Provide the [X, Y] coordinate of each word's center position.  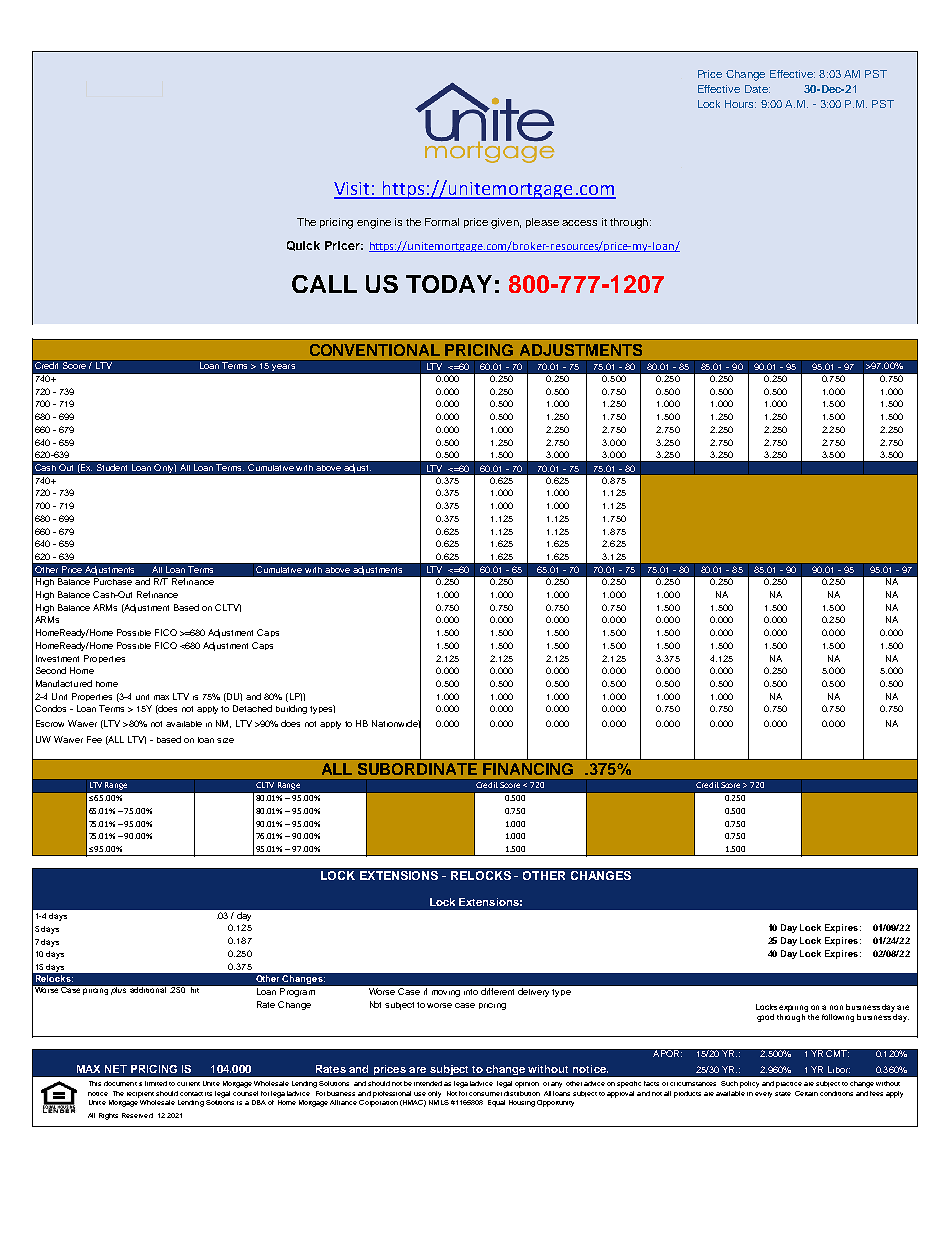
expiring [793, 1008]
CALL [324, 284]
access [579, 223]
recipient [140, 1095]
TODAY [449, 284]
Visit [353, 190]
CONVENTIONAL [375, 350]
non [836, 1007]
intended [428, 1083]
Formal [442, 222]
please [542, 223]
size [225, 740]
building [291, 709]
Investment [57, 658]
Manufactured [64, 683]
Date [757, 89]
